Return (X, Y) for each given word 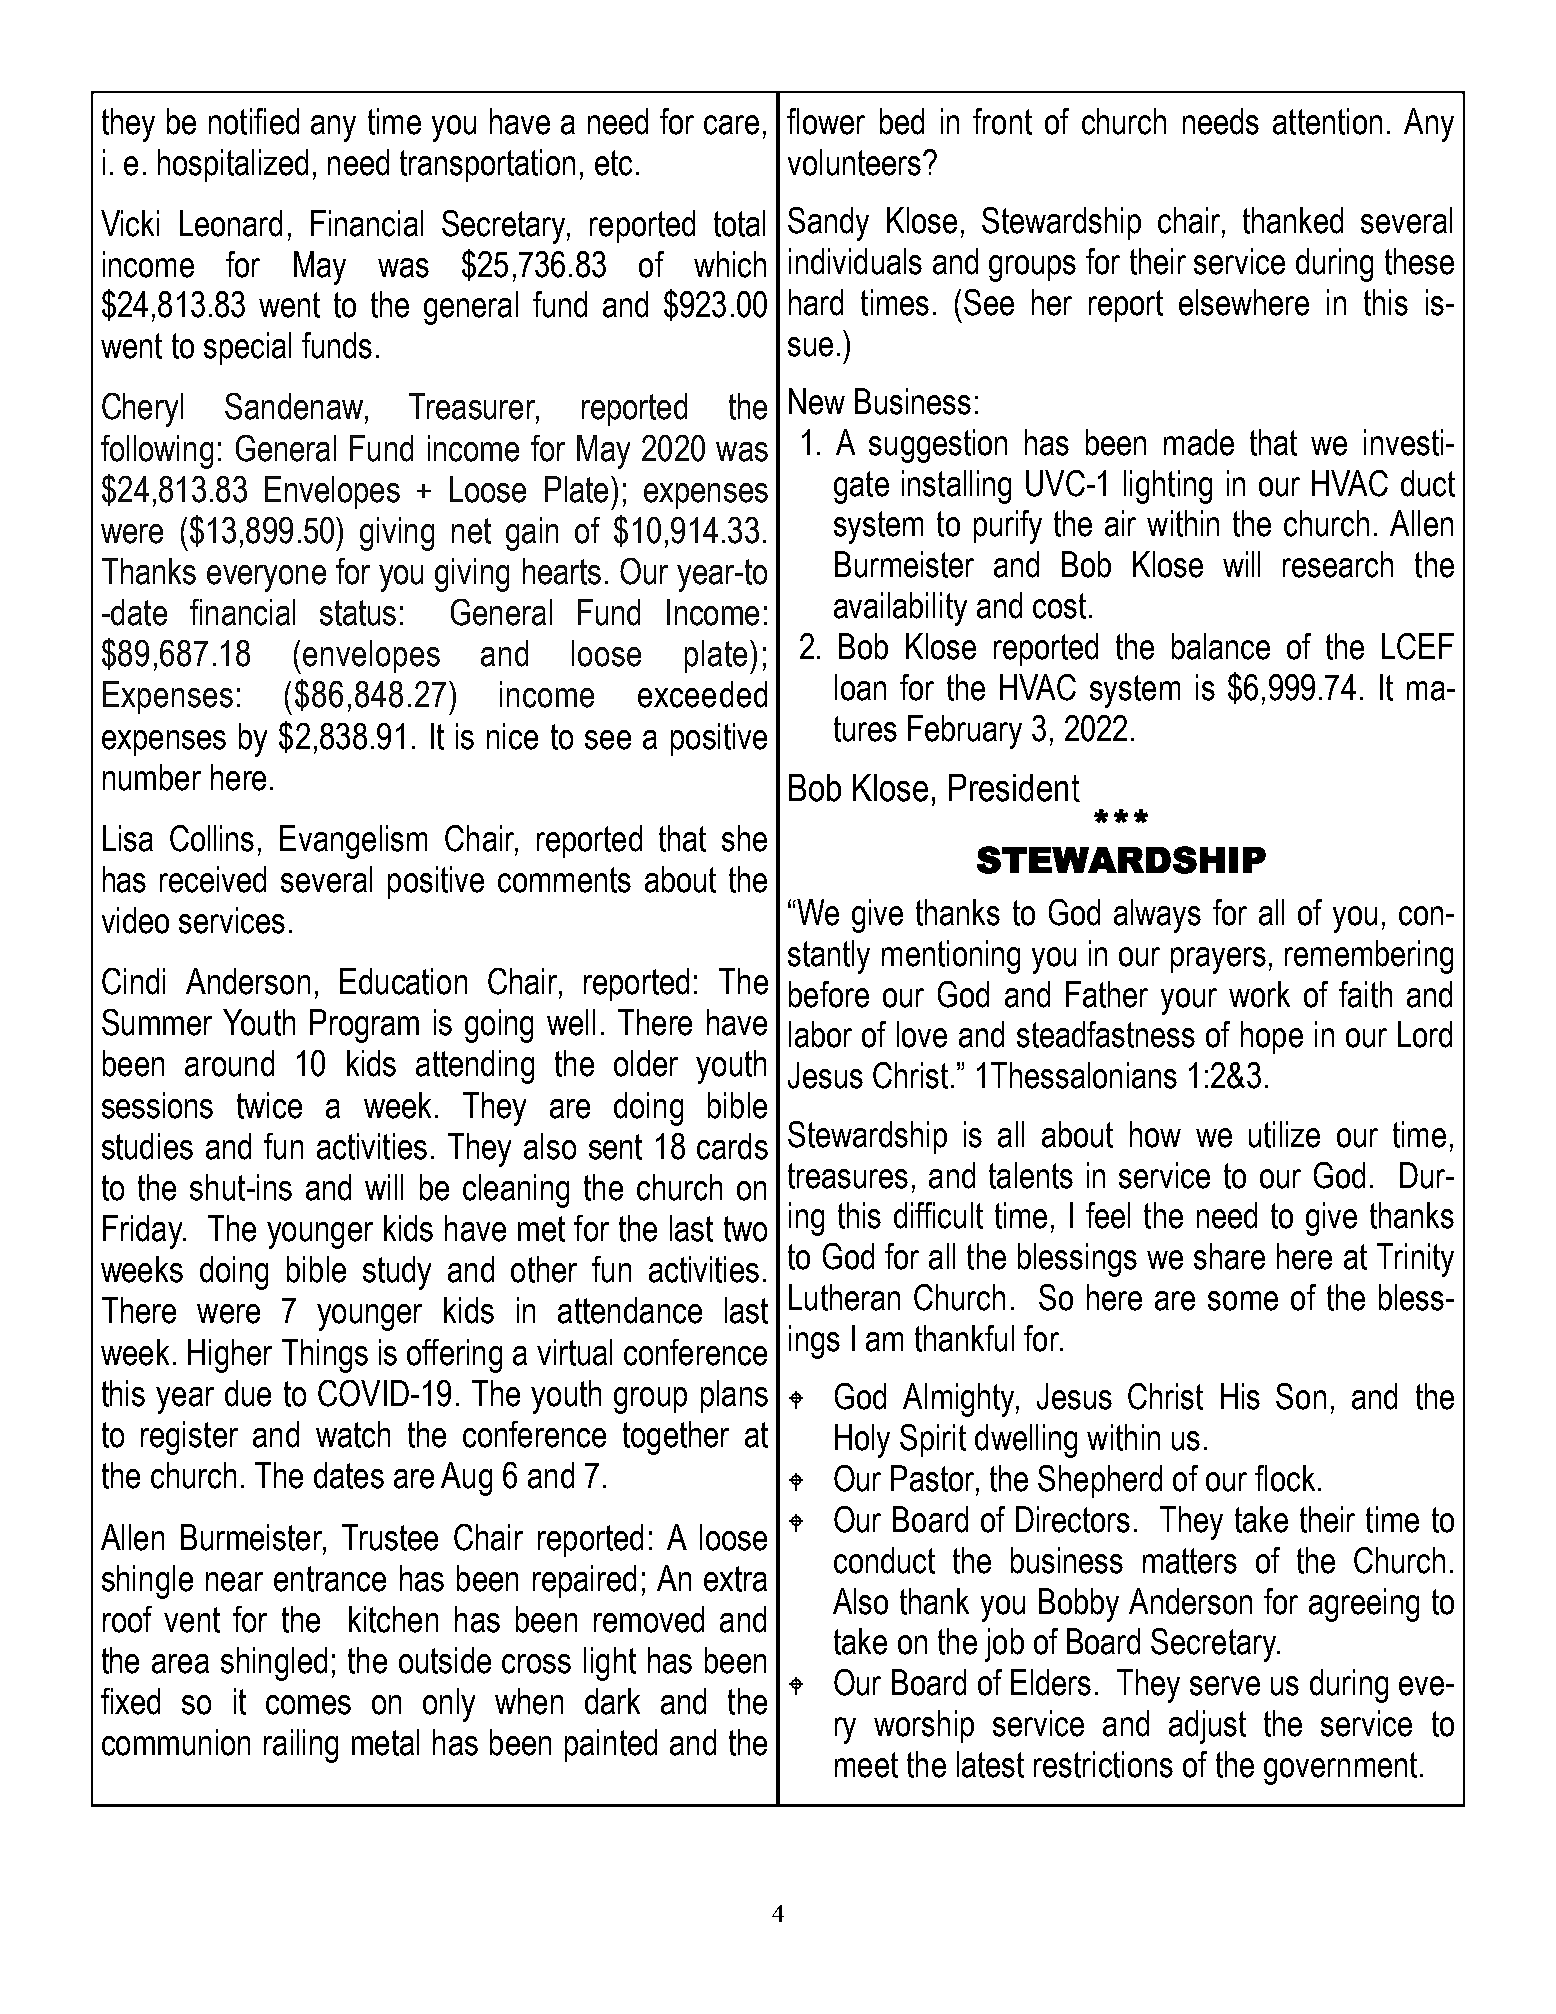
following (157, 452)
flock (1285, 1478)
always (1157, 916)
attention (1327, 121)
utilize (1284, 1134)
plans (734, 1396)
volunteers (854, 162)
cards (732, 1146)
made (1199, 442)
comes (308, 1705)
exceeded (702, 694)
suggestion (938, 446)
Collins (212, 838)
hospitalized (233, 165)
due (248, 1393)
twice (269, 1105)
